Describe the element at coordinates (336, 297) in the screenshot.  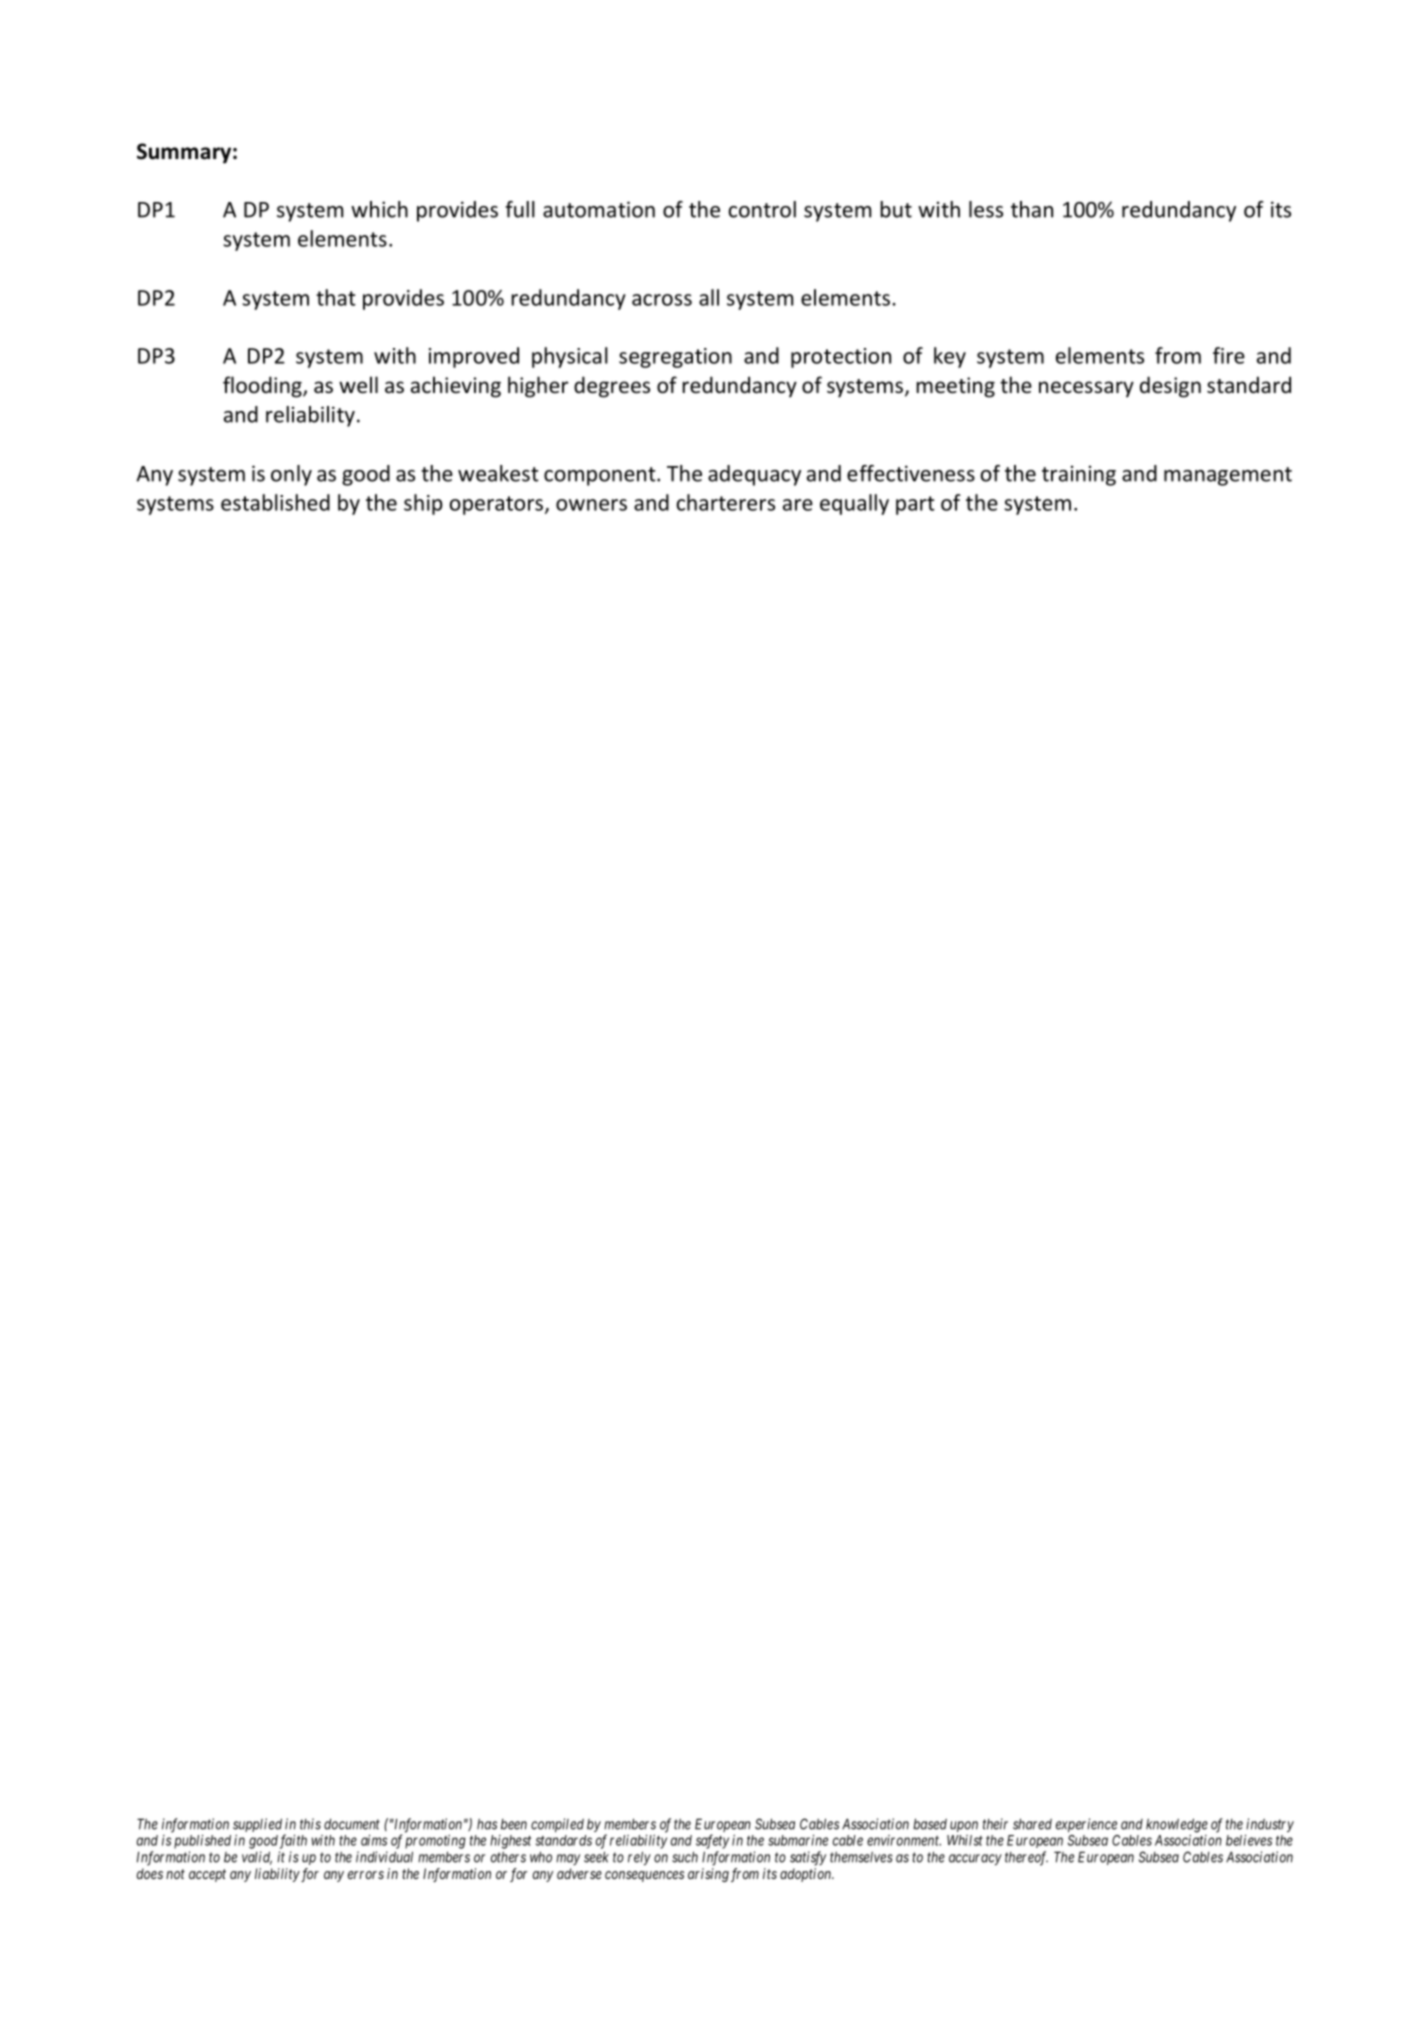
I see `that` at that location.
